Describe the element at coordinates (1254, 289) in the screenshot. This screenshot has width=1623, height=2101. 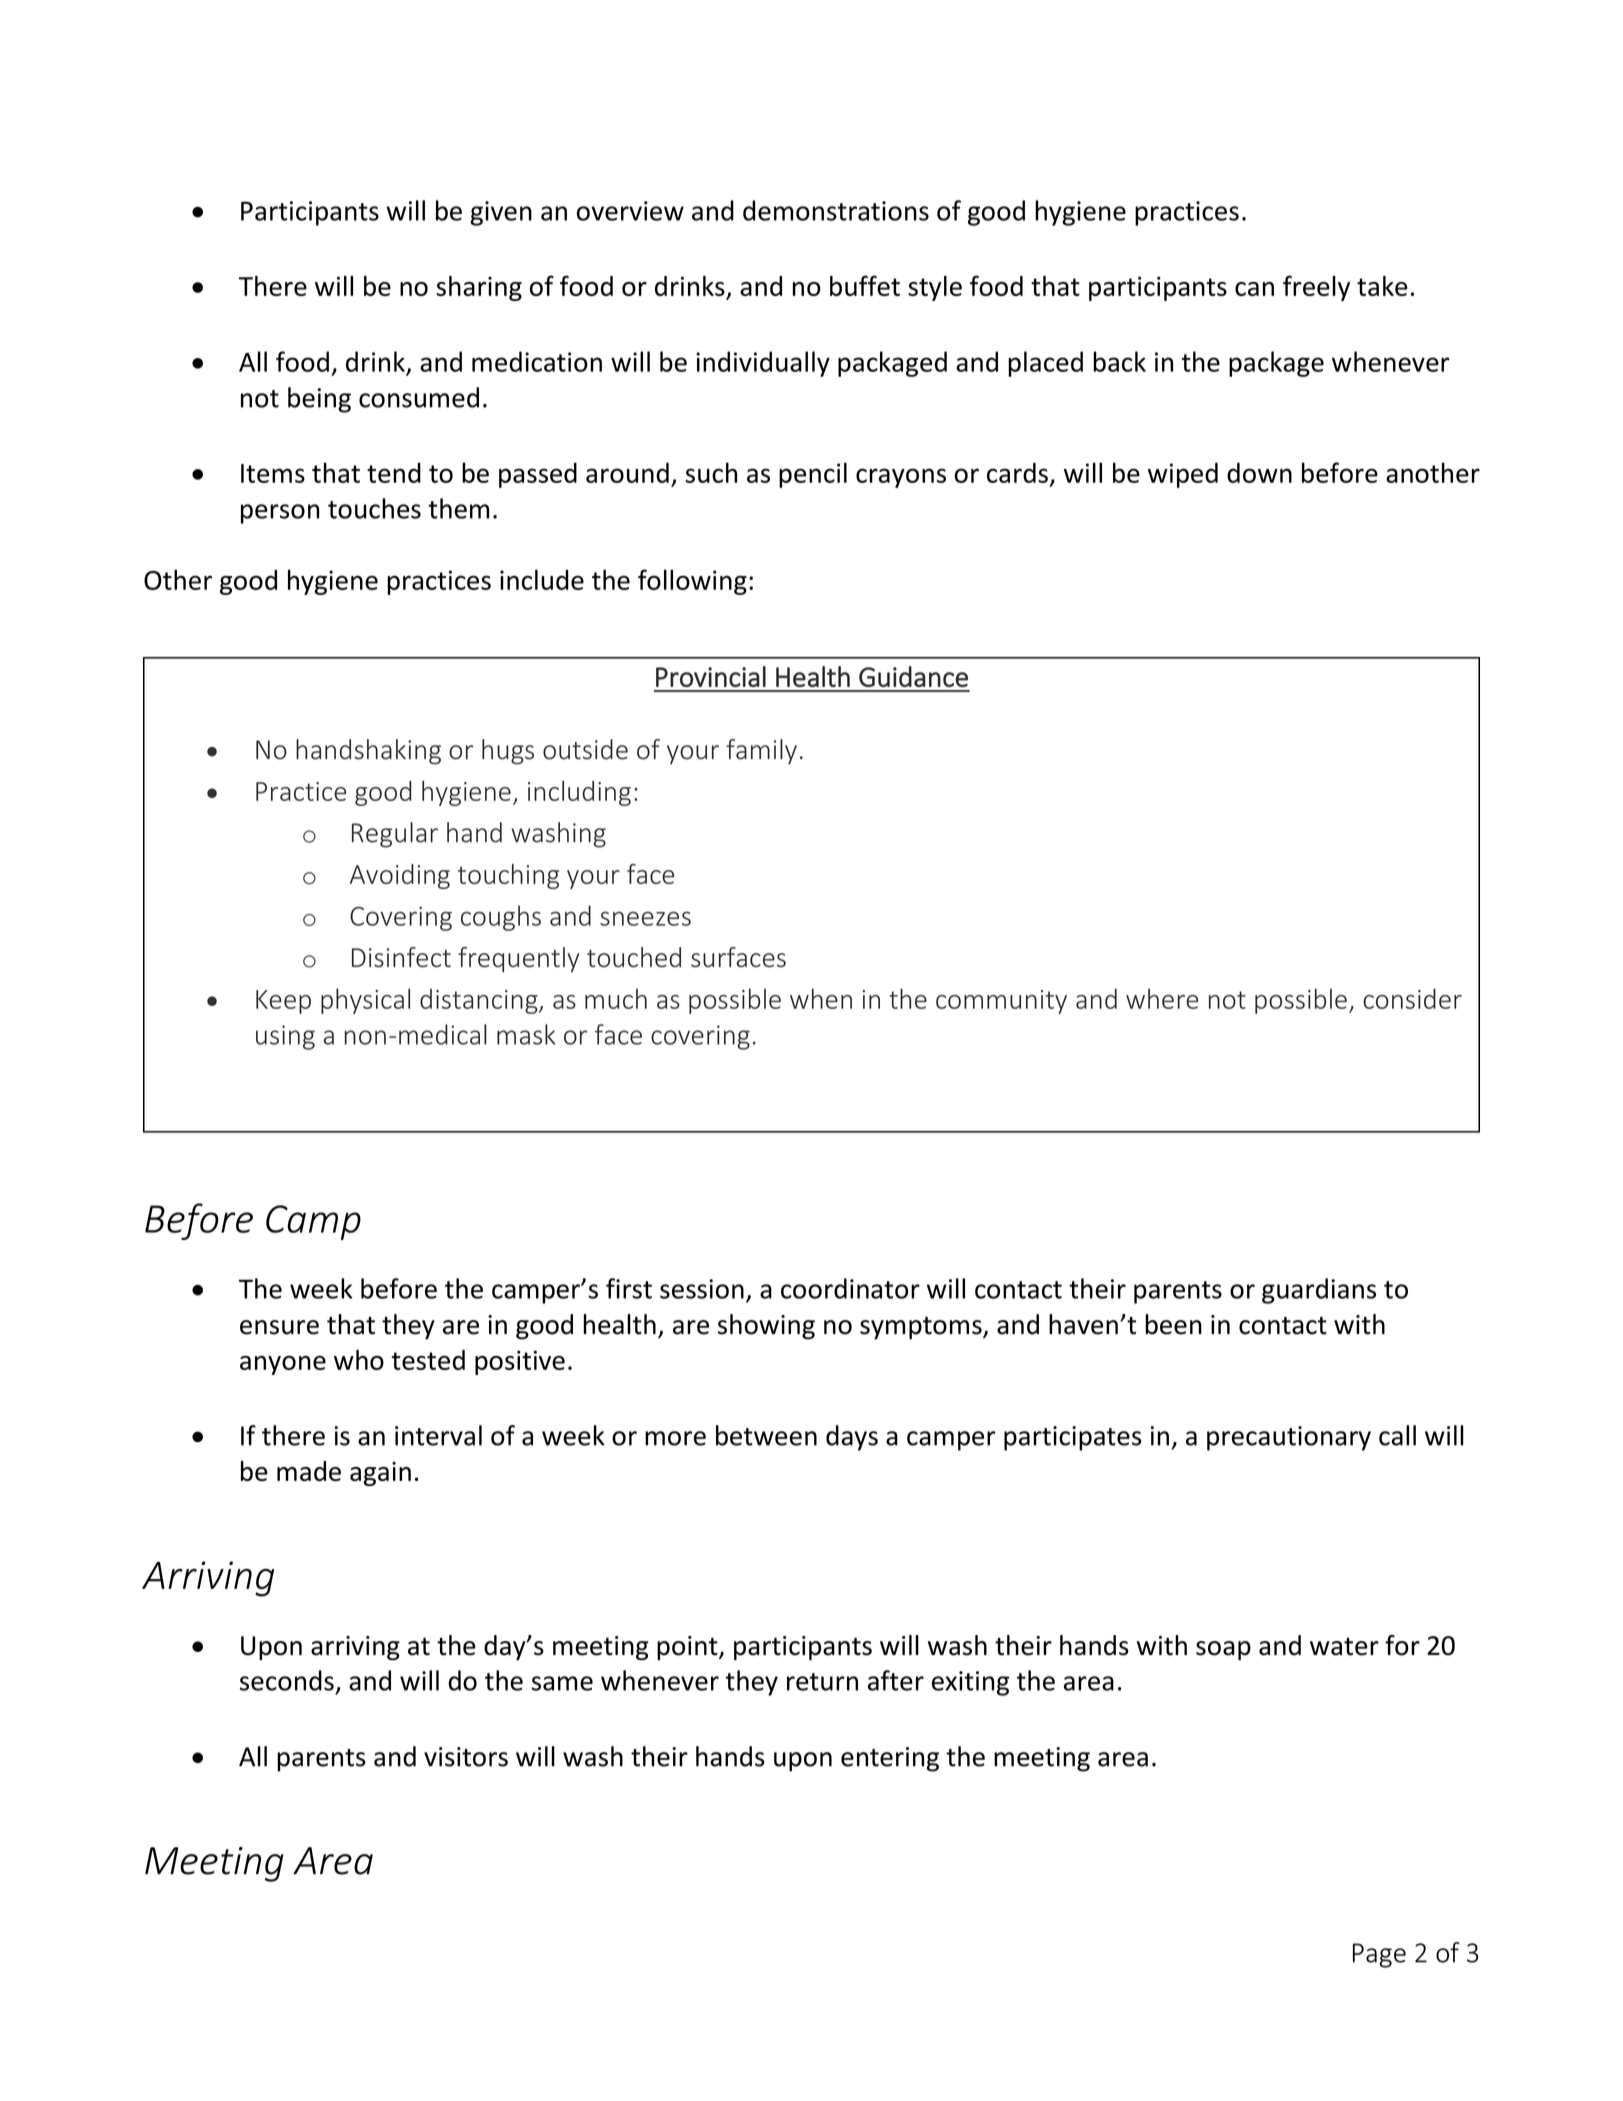
I see `can` at that location.
